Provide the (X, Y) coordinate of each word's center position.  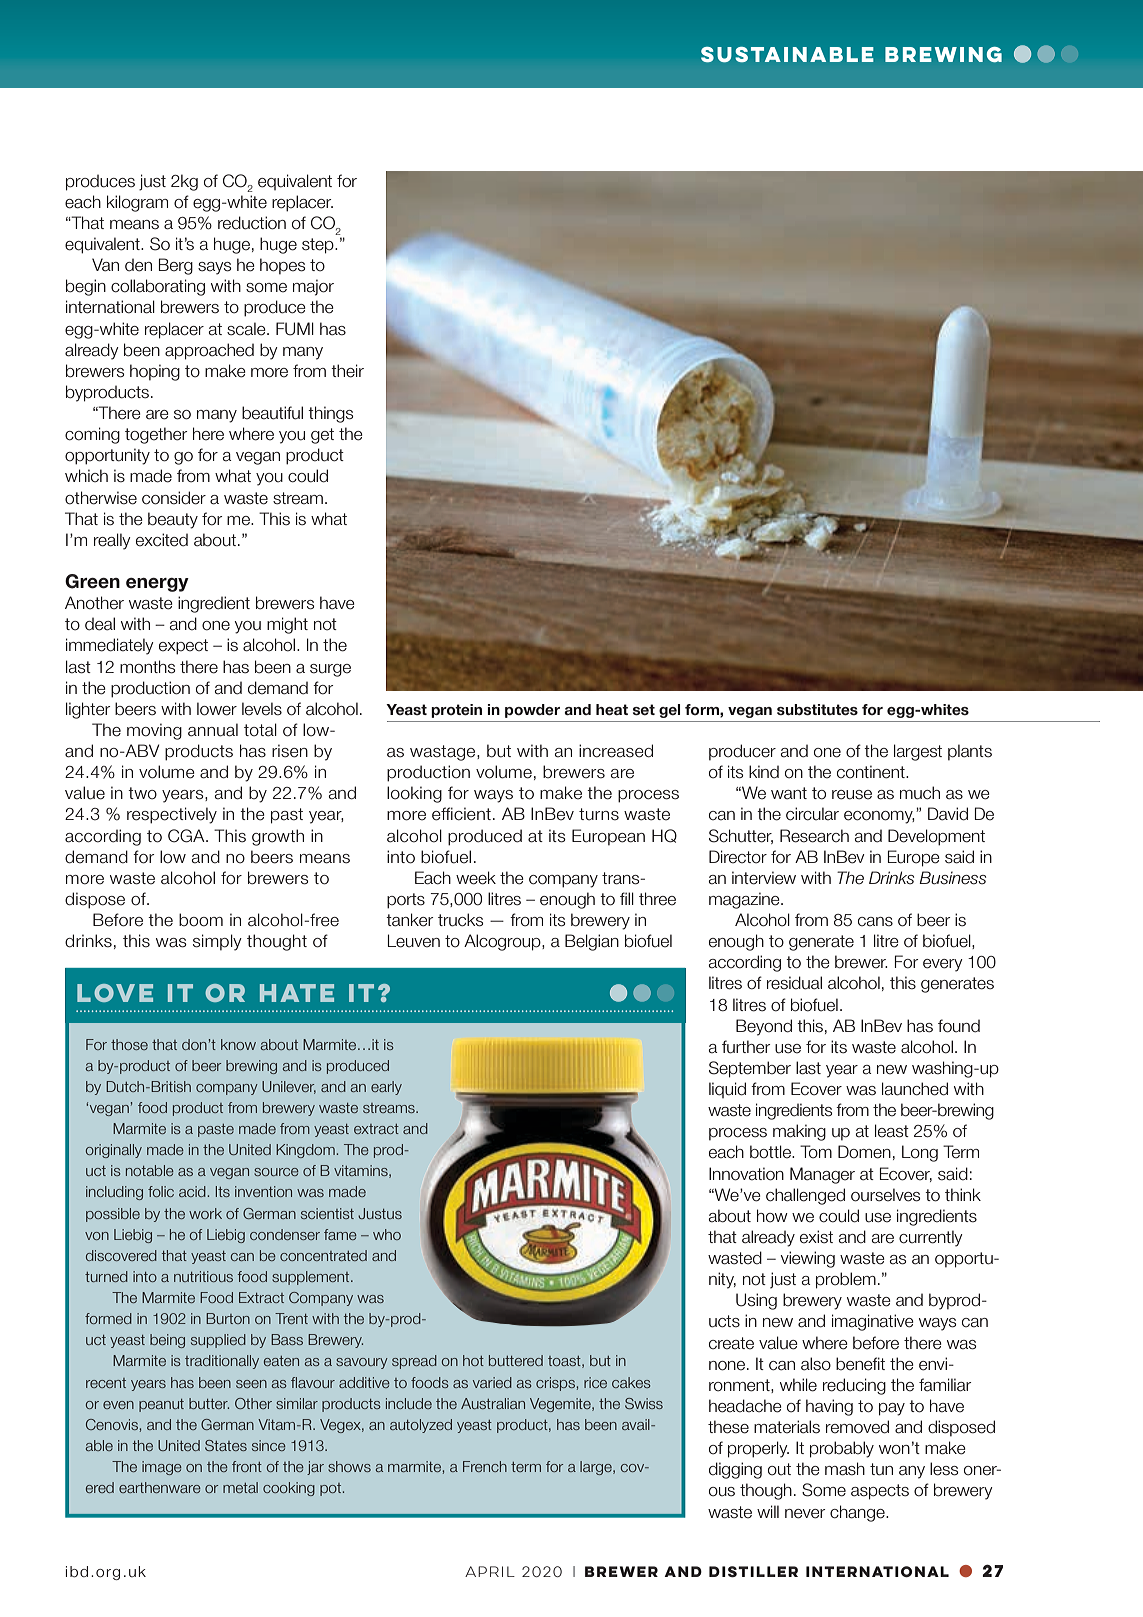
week (476, 878)
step (319, 246)
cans (875, 922)
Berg (176, 266)
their (347, 371)
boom (201, 920)
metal (240, 1487)
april (490, 1571)
